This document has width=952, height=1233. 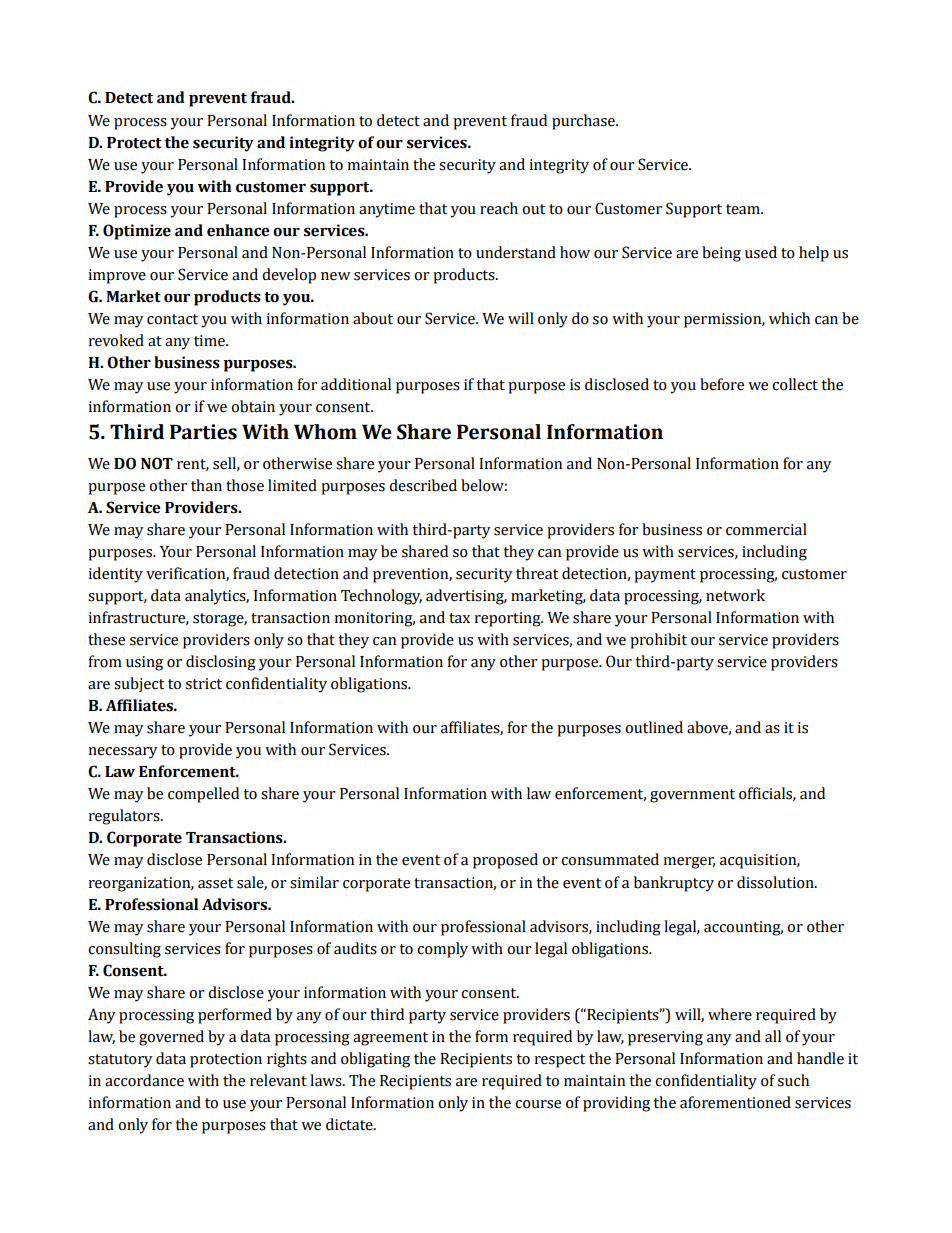 I want to click on disclosing, so click(x=221, y=663).
